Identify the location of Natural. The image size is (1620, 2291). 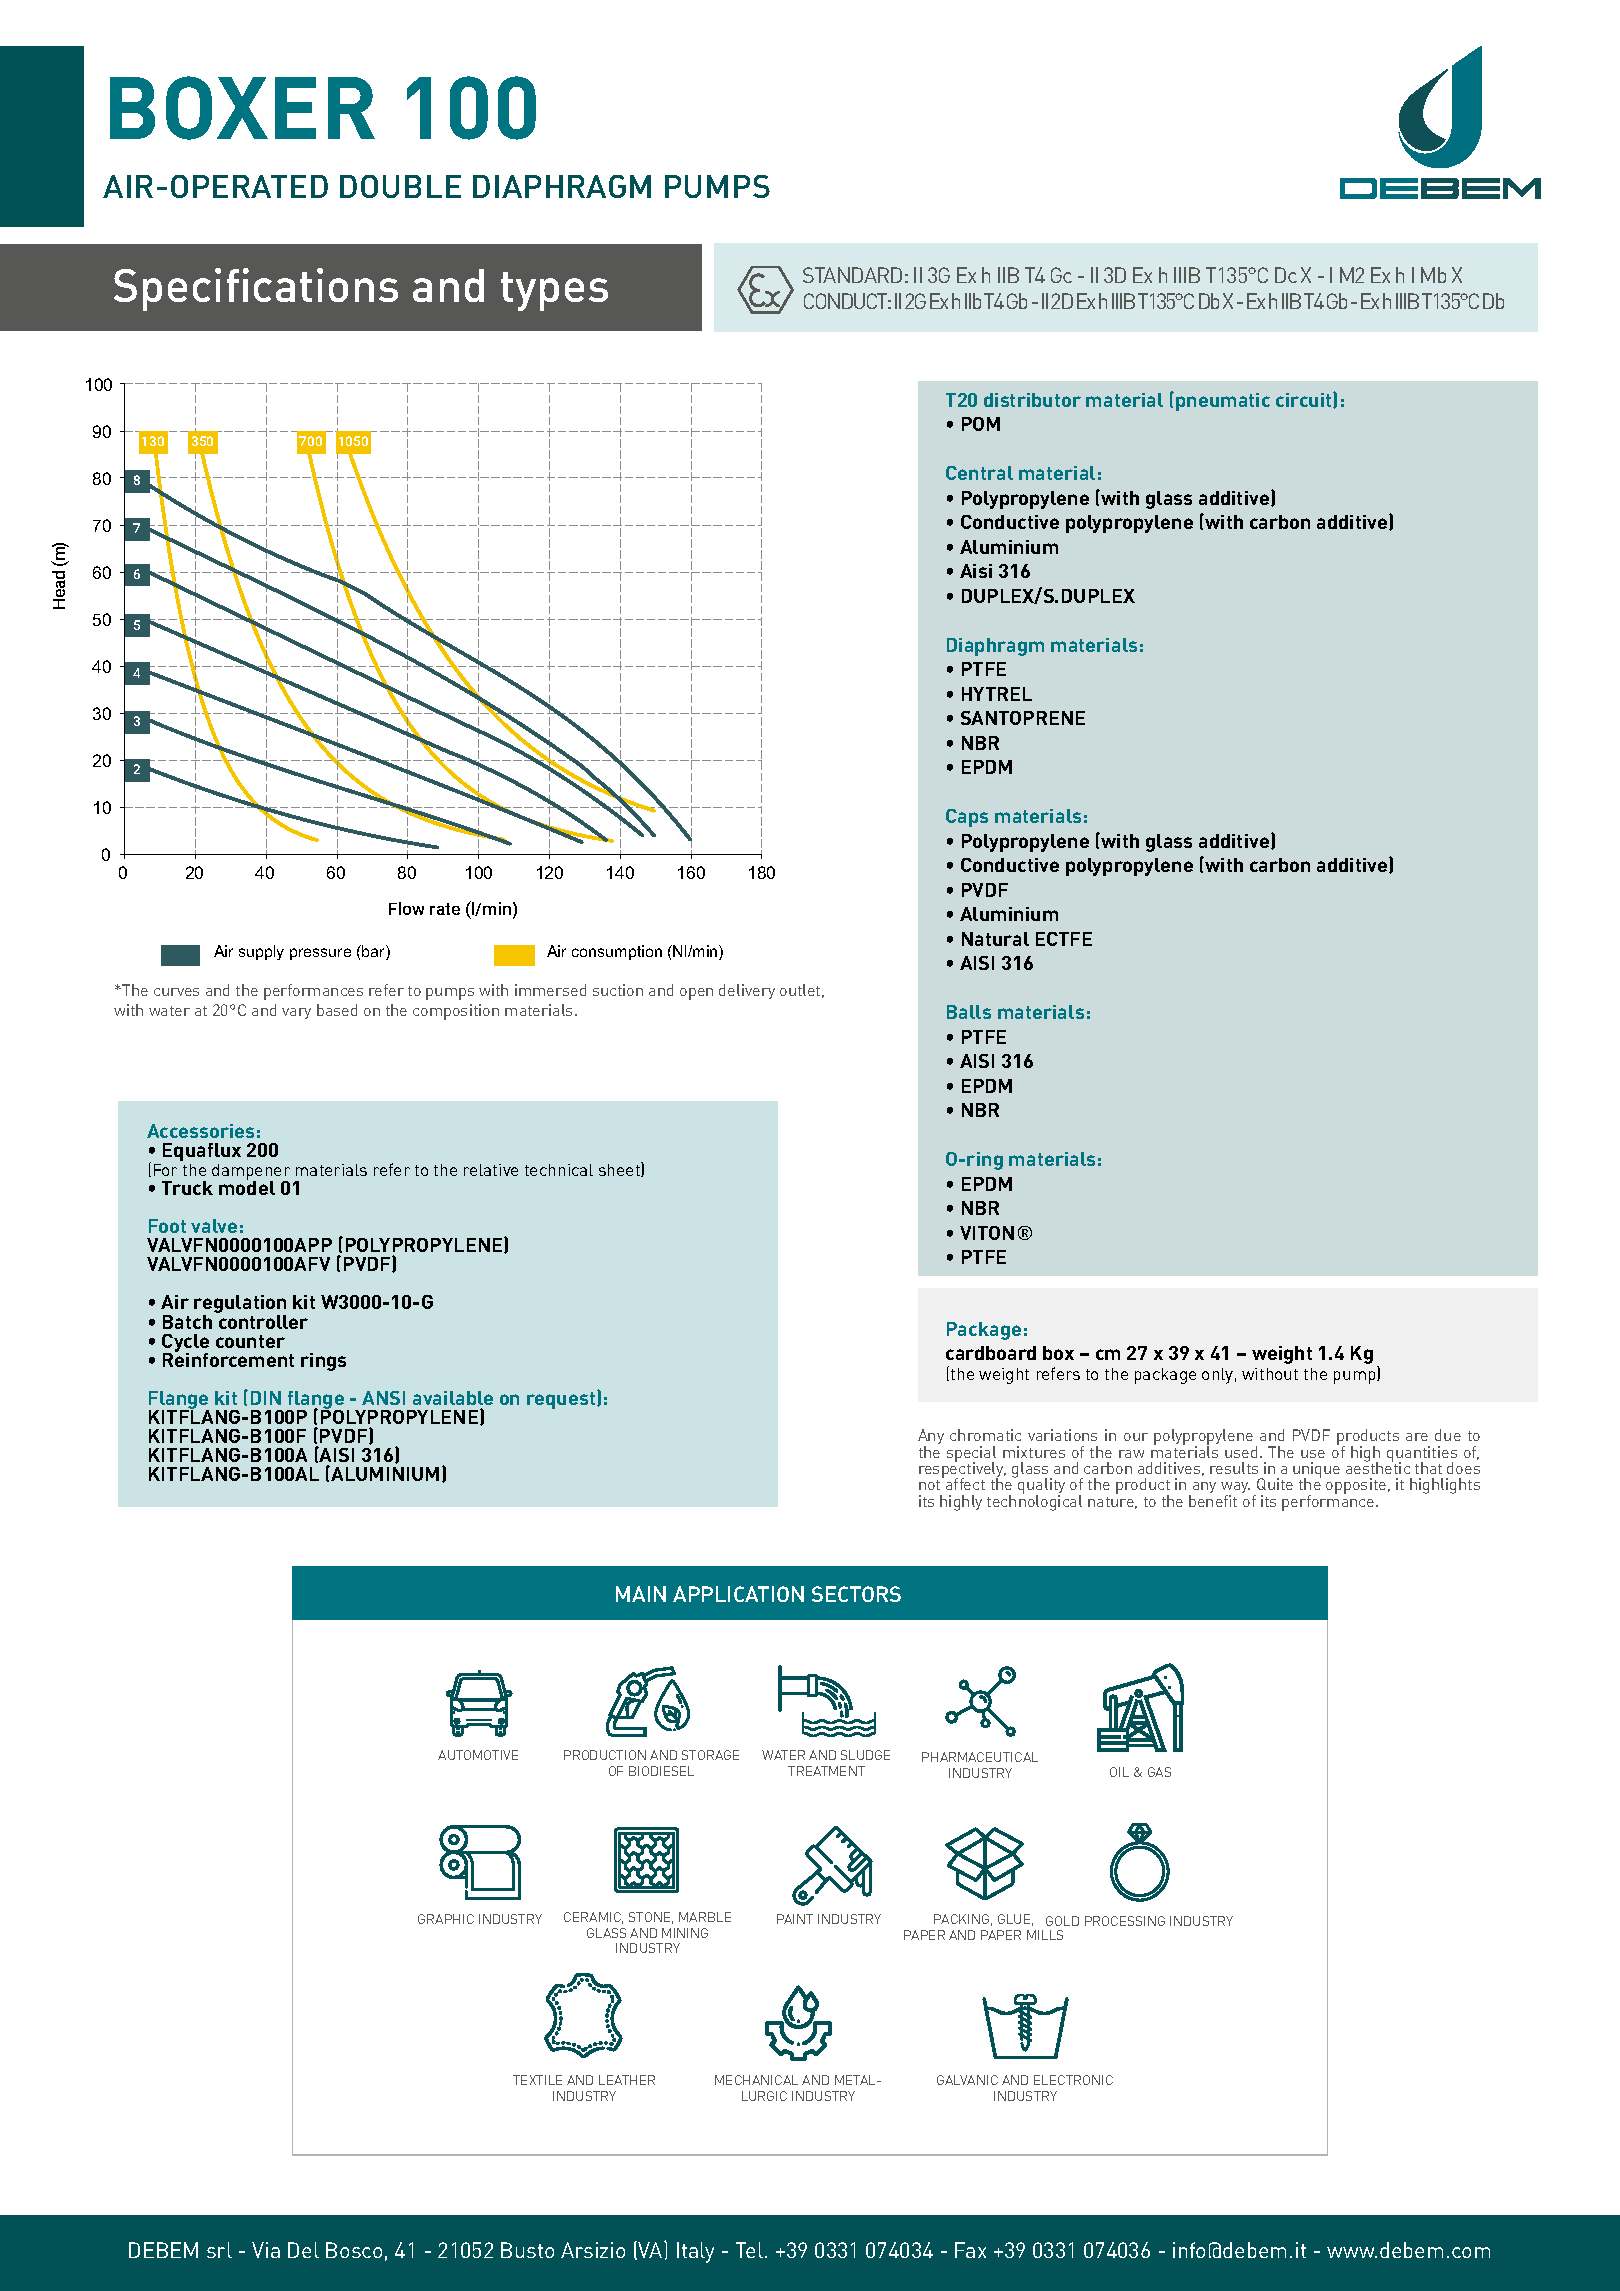
(995, 939).
